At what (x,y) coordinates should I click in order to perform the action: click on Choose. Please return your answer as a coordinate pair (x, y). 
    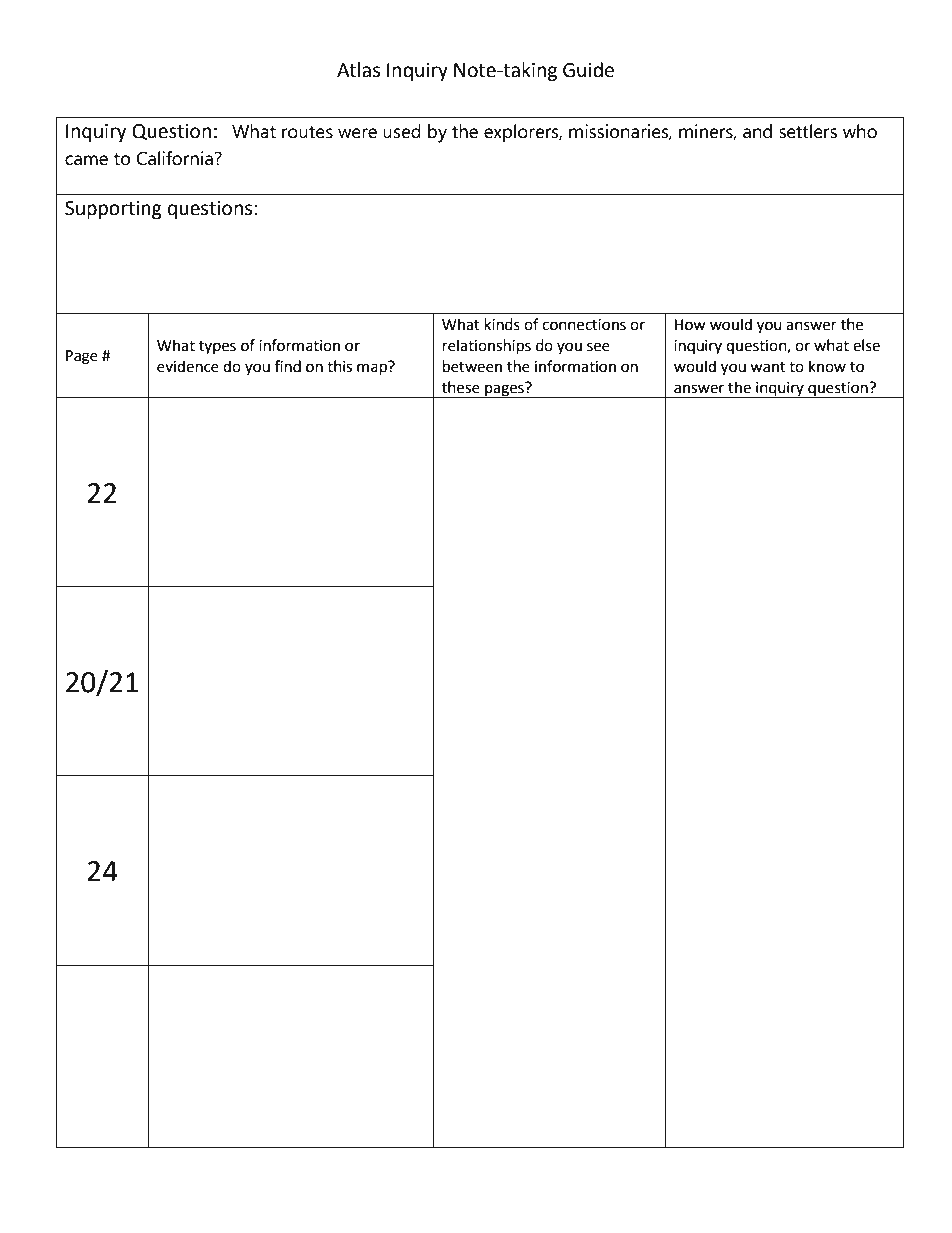
    Looking at the image, I should click on (208, 974).
